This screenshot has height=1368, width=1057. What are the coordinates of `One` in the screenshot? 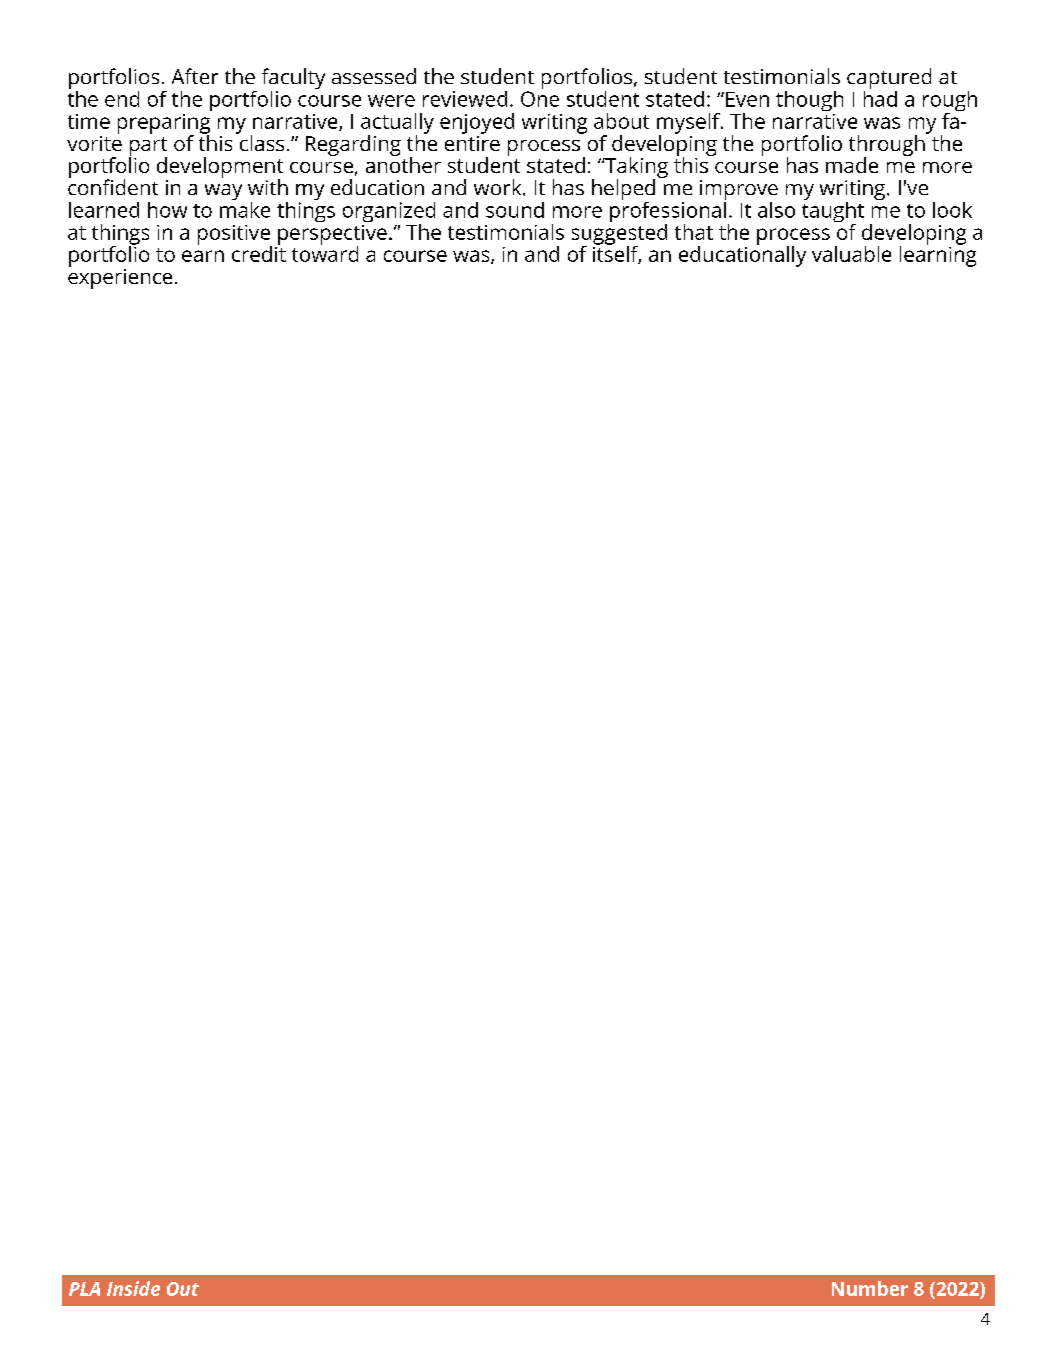 It's located at (540, 99).
